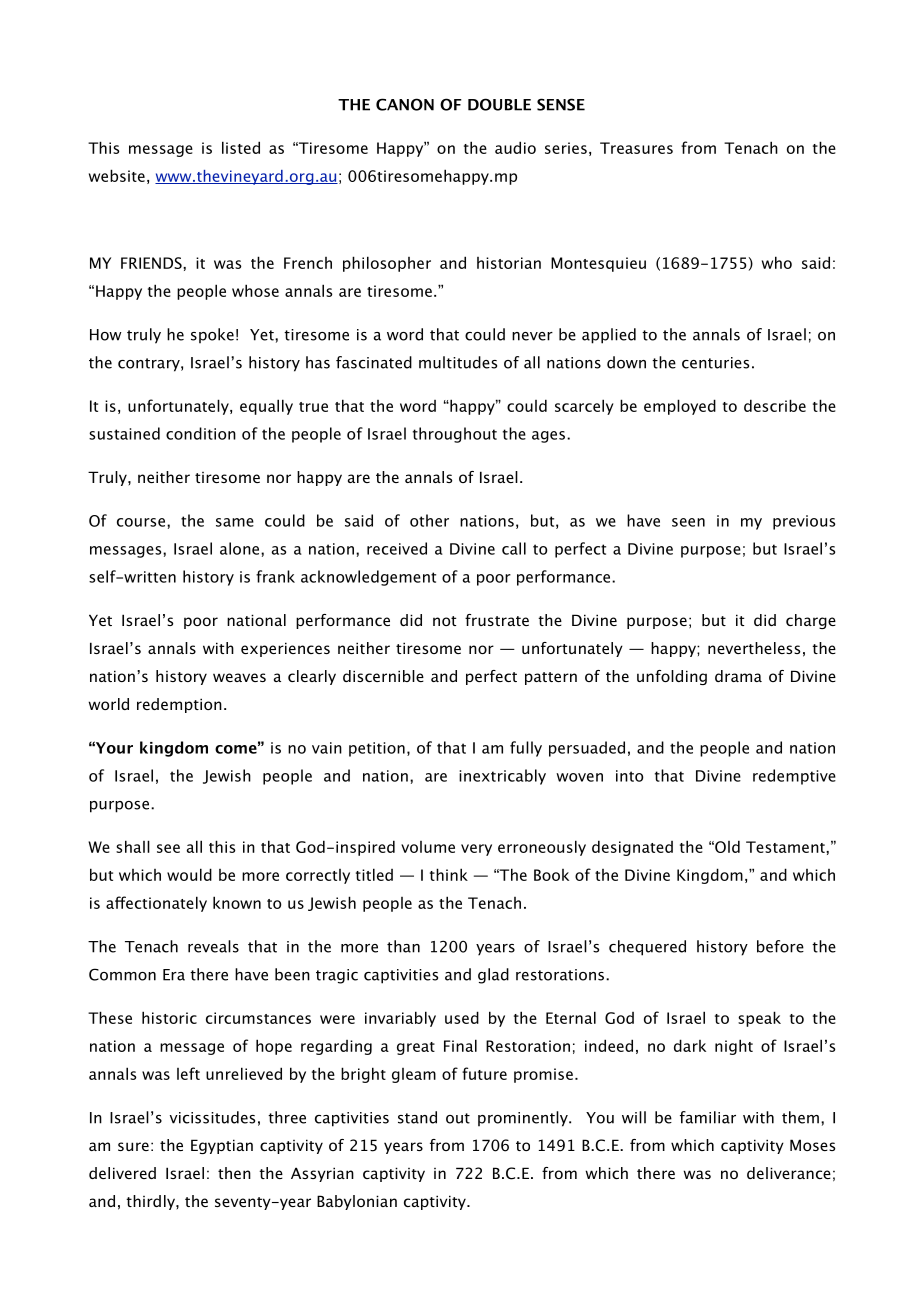 The width and height of the document is (924, 1308). Describe the element at coordinates (222, 1146) in the document. I see `Egyptian` at that location.
